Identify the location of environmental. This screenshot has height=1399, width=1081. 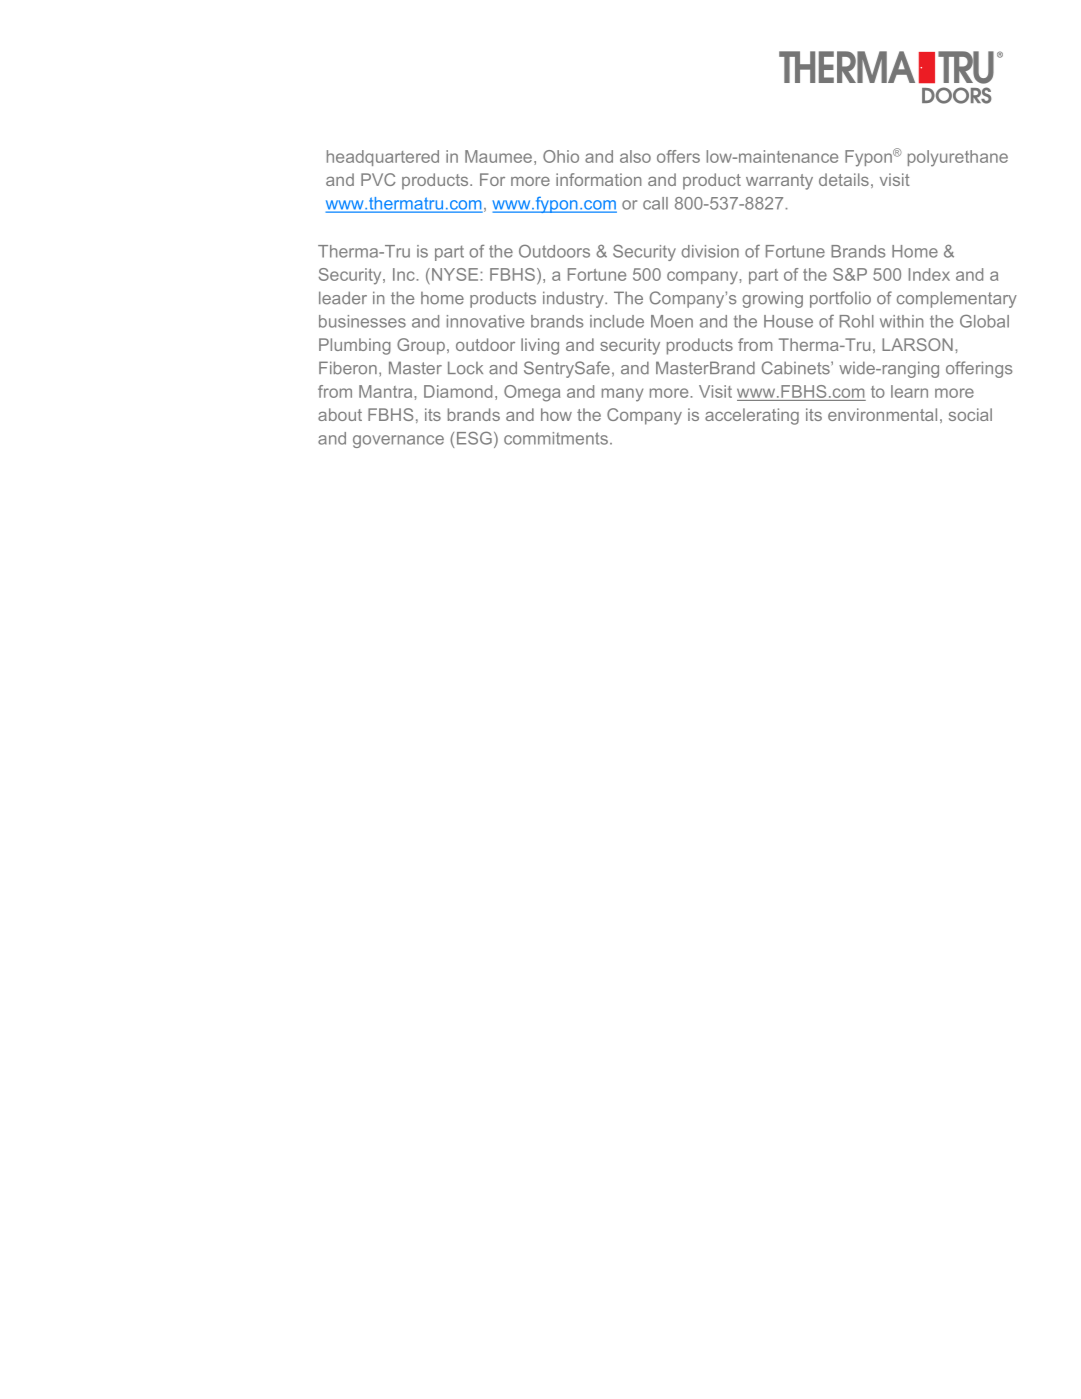
(882, 414).
